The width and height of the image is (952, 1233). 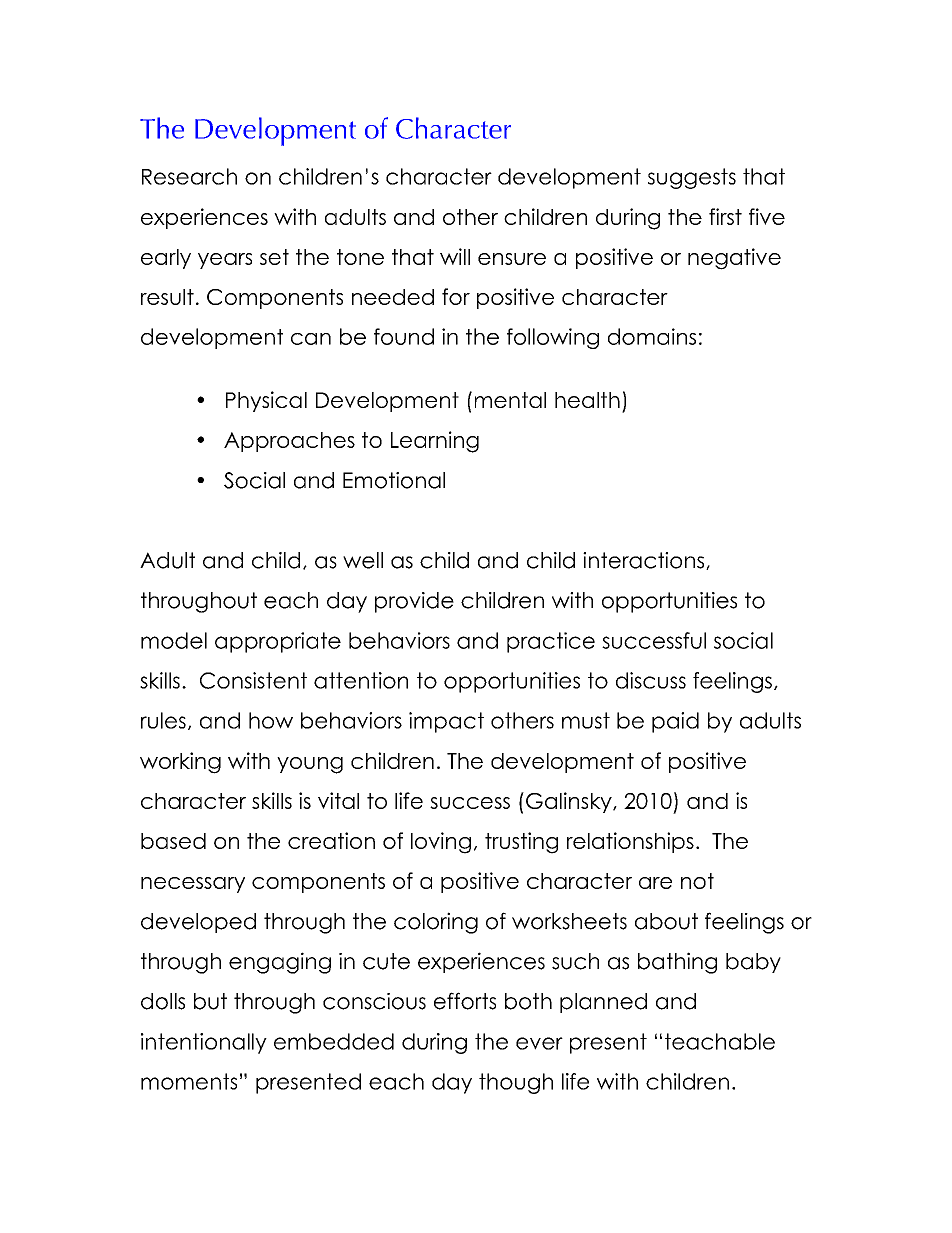 I want to click on appropriate, so click(x=278, y=642).
